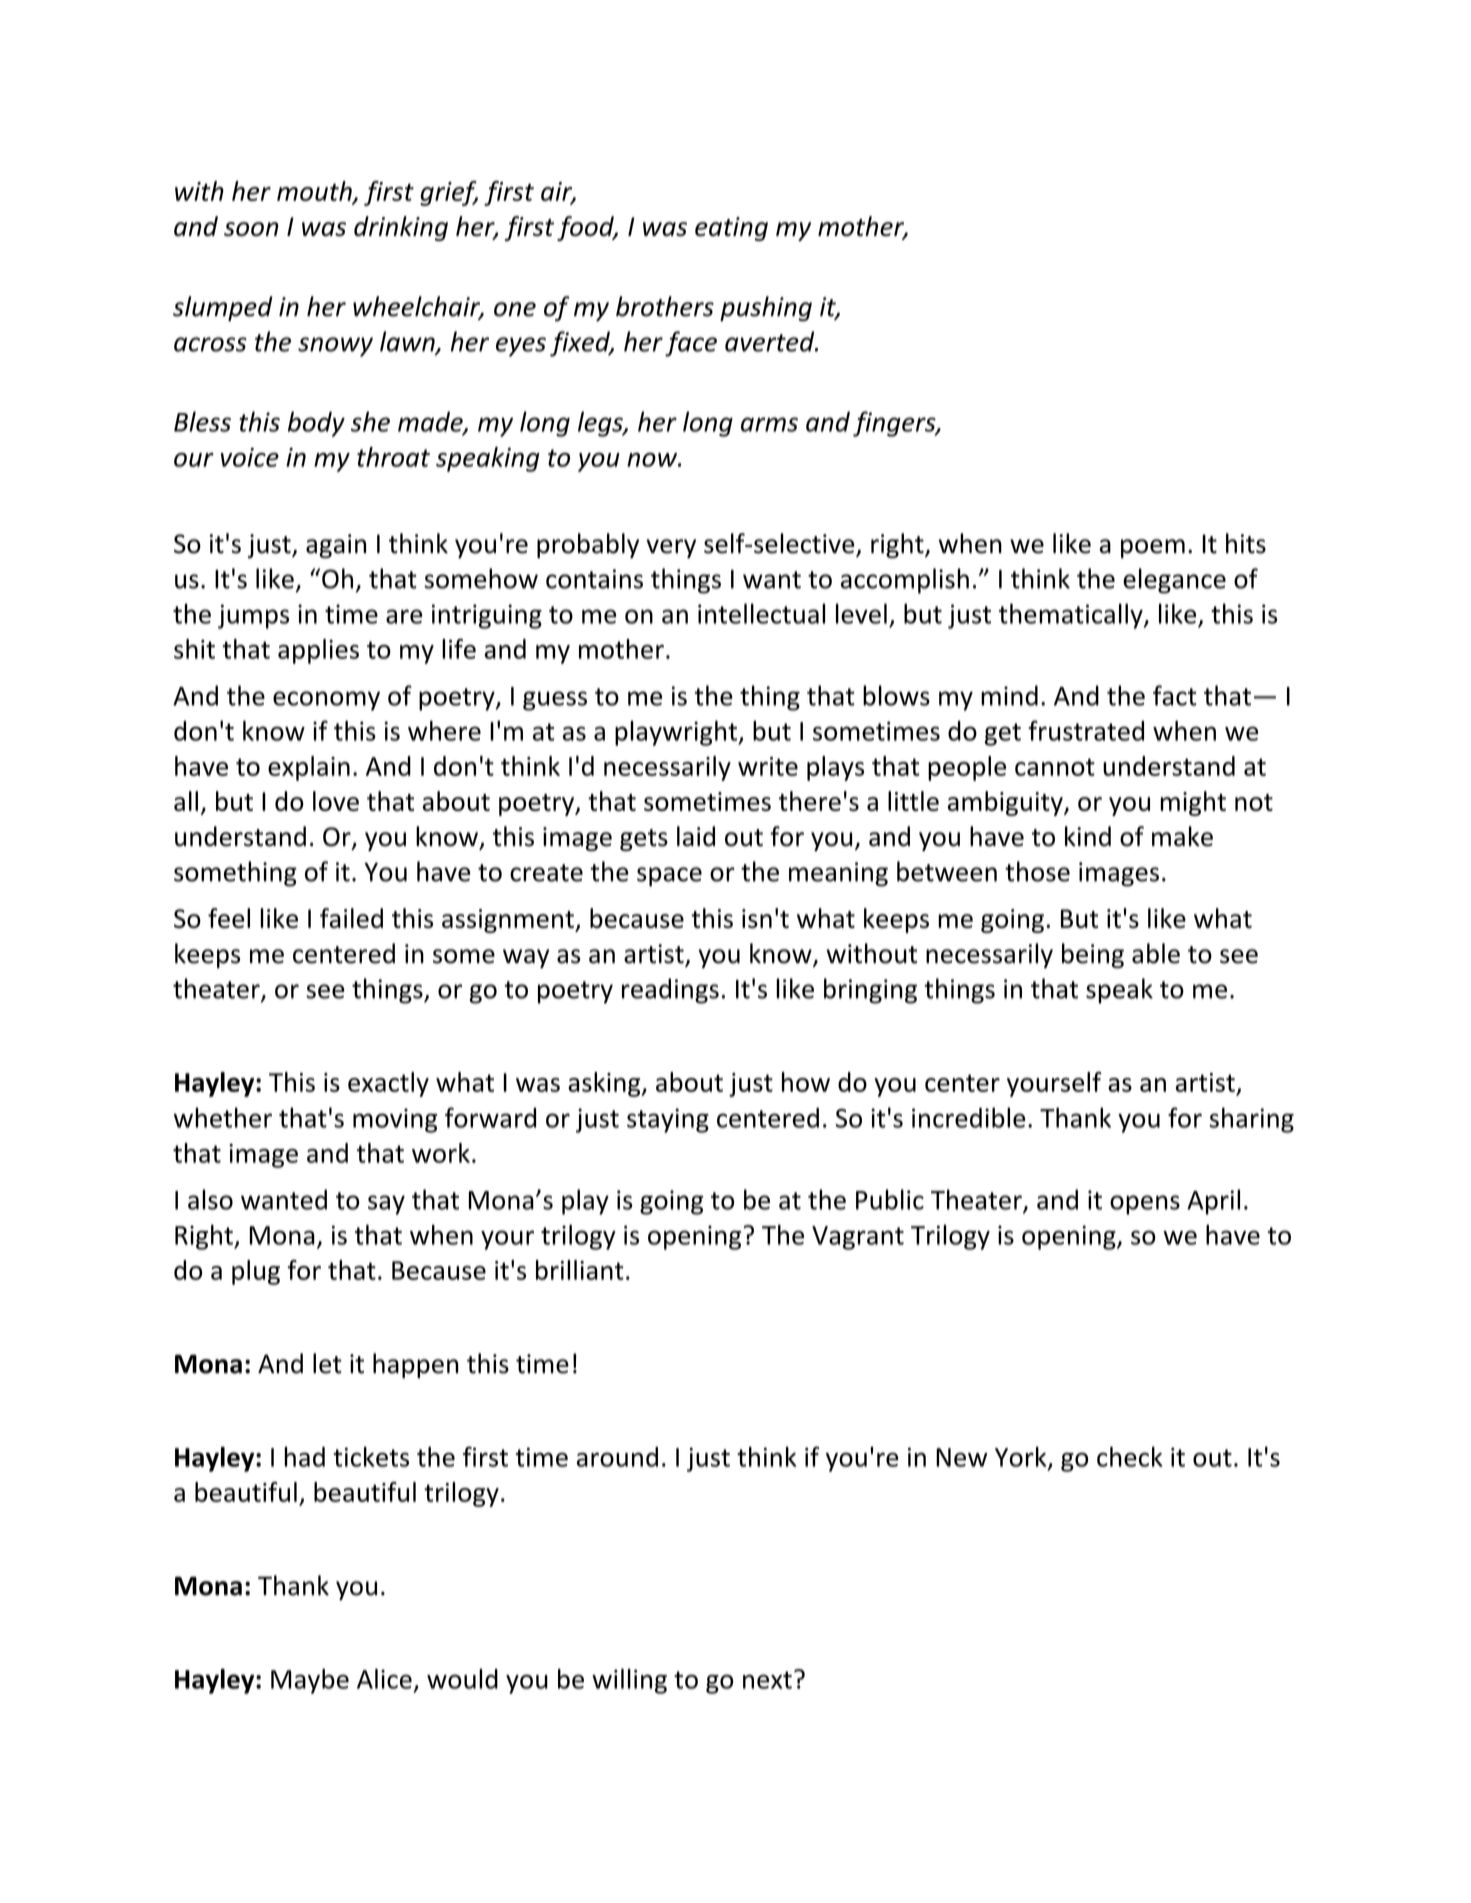 The height and width of the screenshot is (1903, 1471). I want to click on very, so click(671, 548).
